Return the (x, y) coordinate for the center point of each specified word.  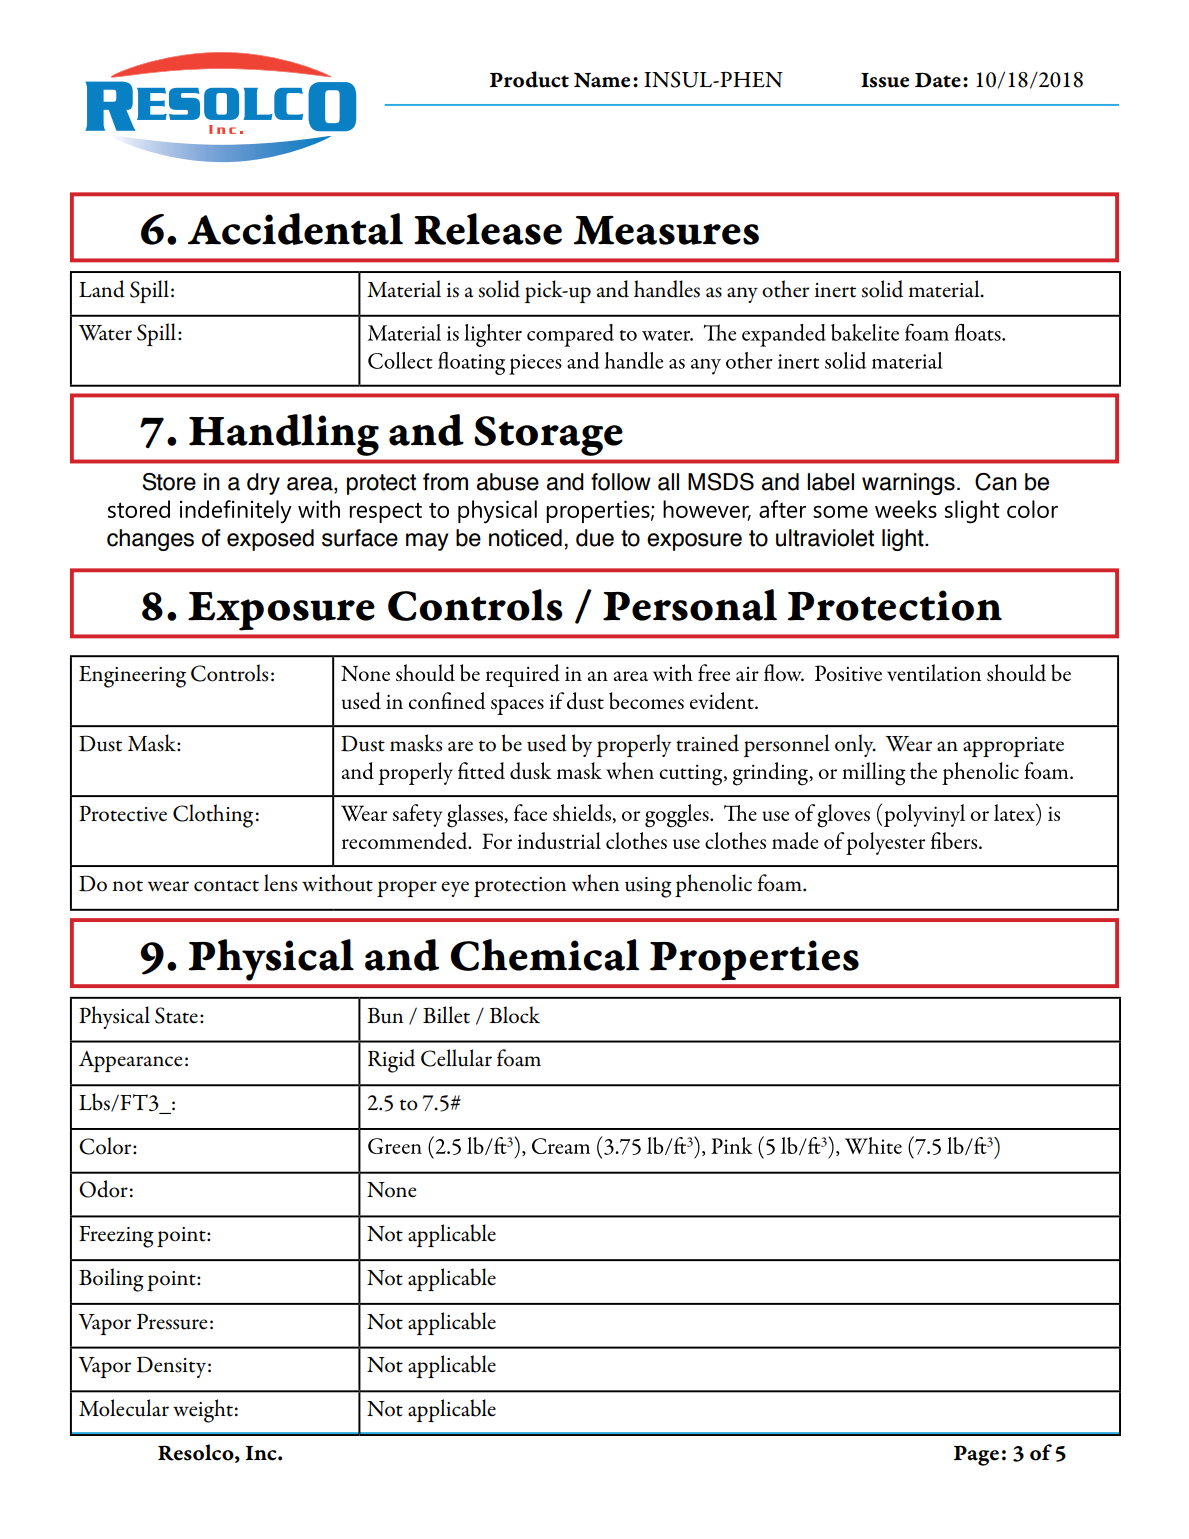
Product (529, 79)
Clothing (213, 816)
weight (203, 1411)
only (855, 745)
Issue (885, 80)
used (547, 743)
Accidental (295, 229)
